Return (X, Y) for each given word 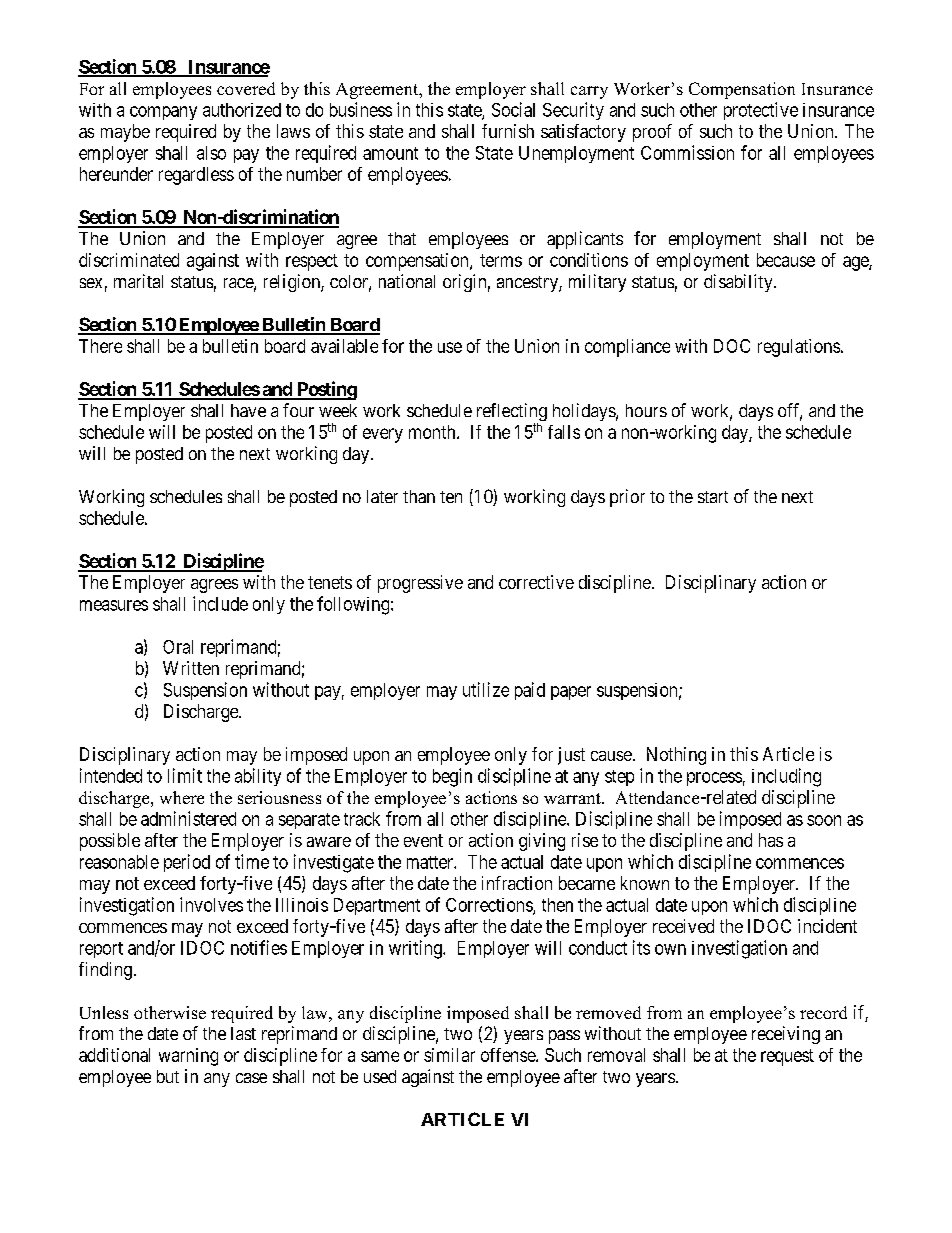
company (163, 113)
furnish (508, 131)
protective (761, 111)
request (787, 1057)
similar (449, 1055)
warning (188, 1057)
